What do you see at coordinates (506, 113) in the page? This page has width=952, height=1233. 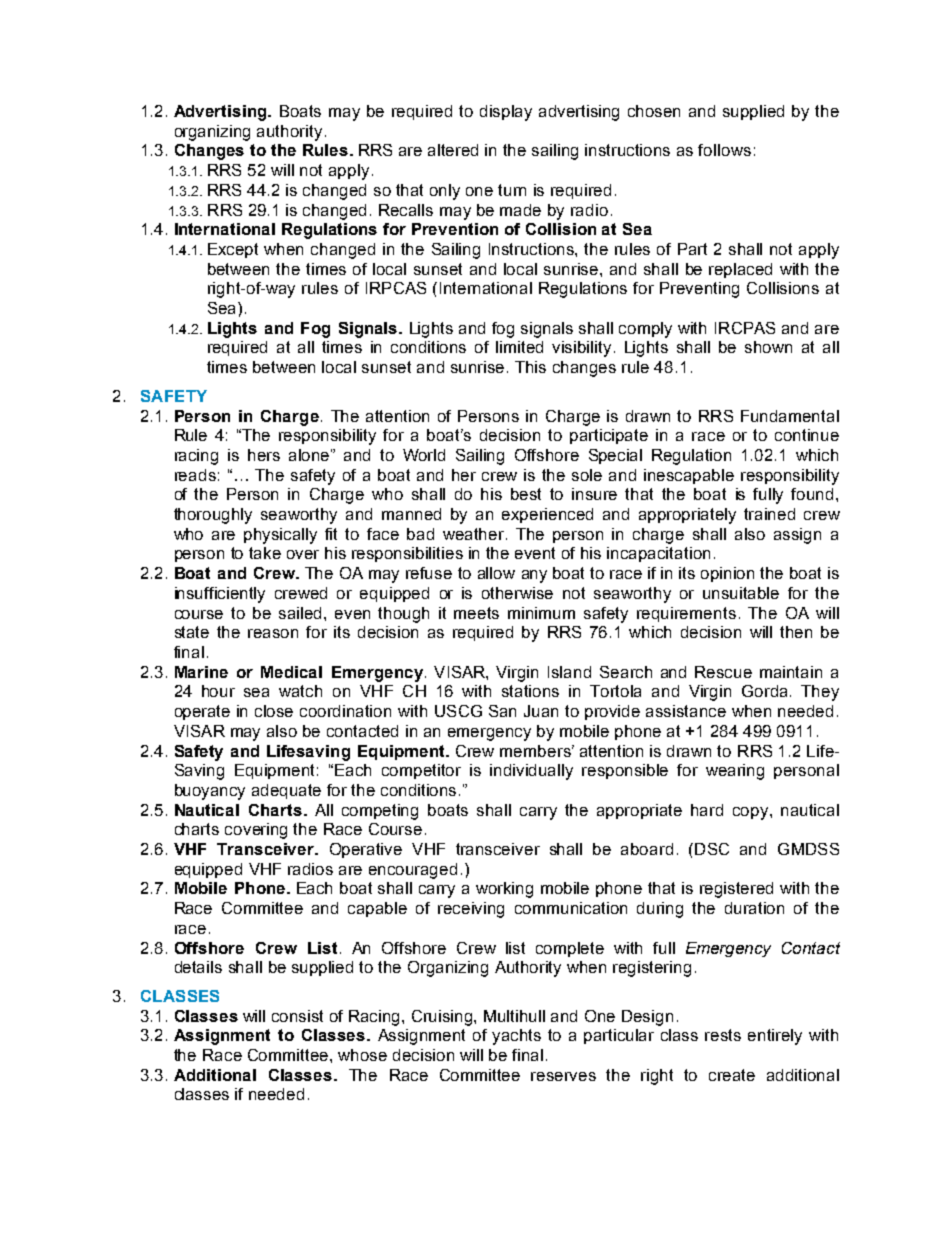 I see `display` at bounding box center [506, 113].
